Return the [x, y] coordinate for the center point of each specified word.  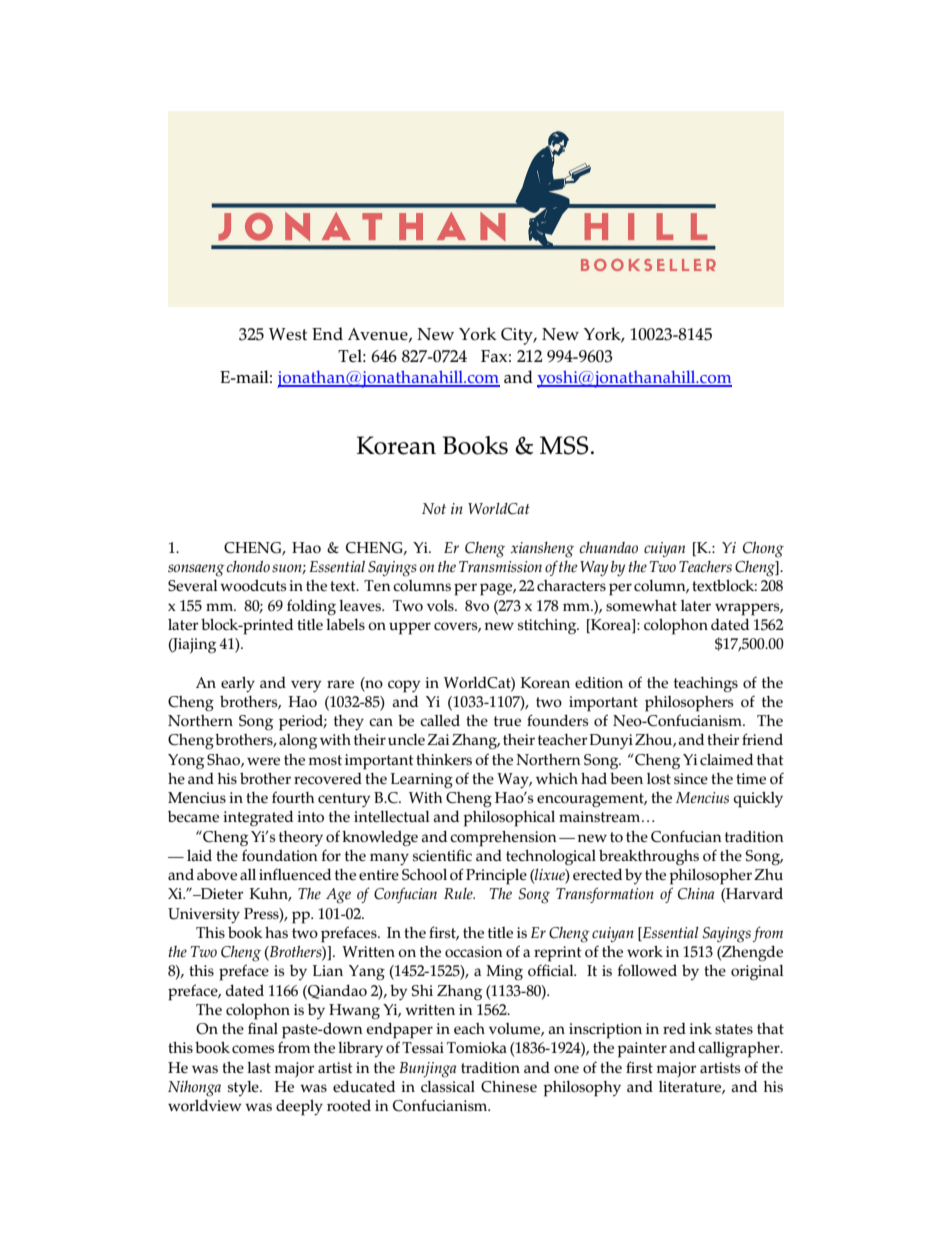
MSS [564, 445]
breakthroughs [649, 857]
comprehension [503, 839]
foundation [280, 855]
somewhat [641, 605]
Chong [763, 550]
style [244, 1088]
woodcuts [253, 585]
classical [448, 1086]
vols [441, 605]
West [288, 334]
